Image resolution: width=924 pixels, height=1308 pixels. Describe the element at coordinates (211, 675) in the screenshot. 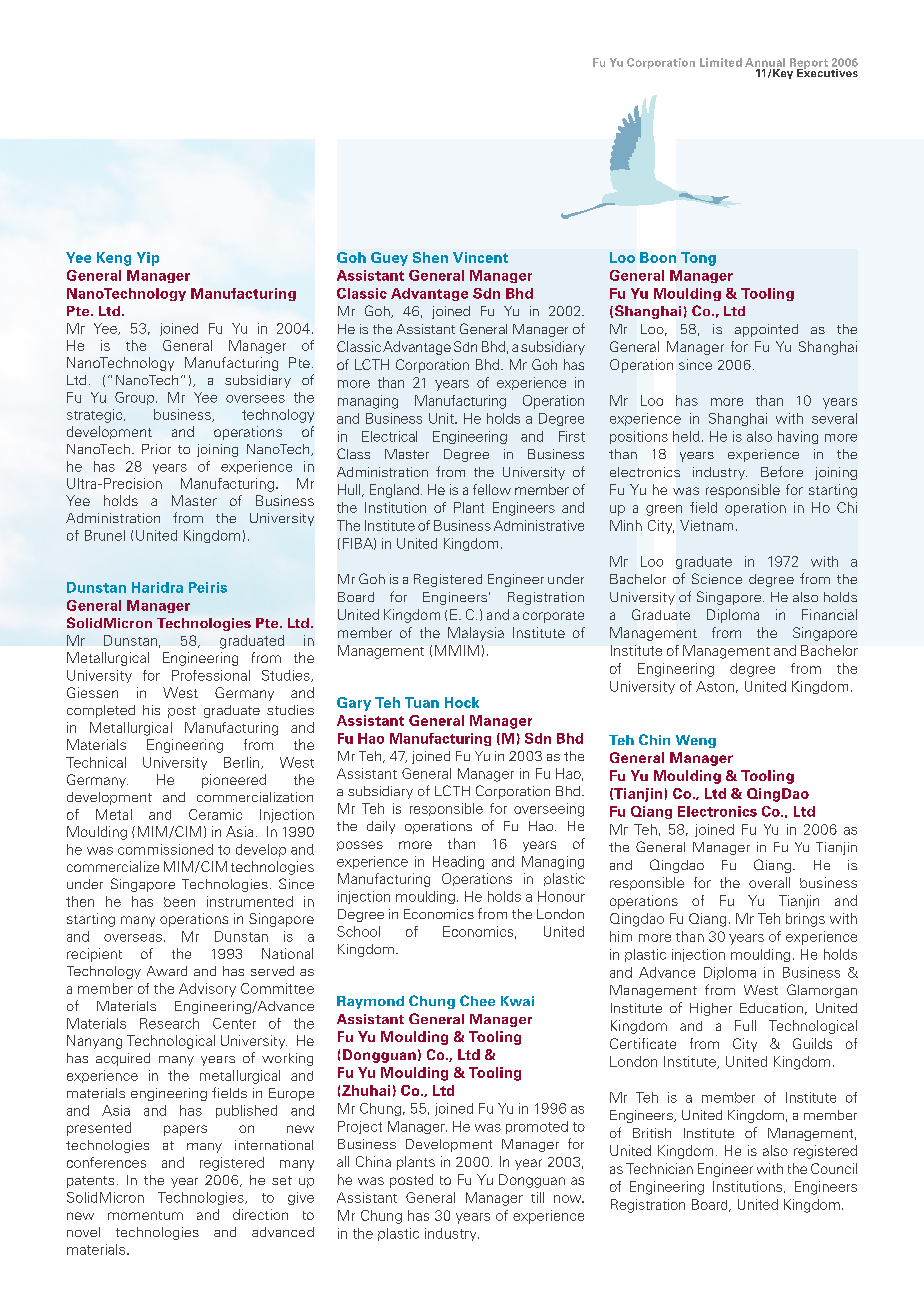

I see `Professional` at that location.
